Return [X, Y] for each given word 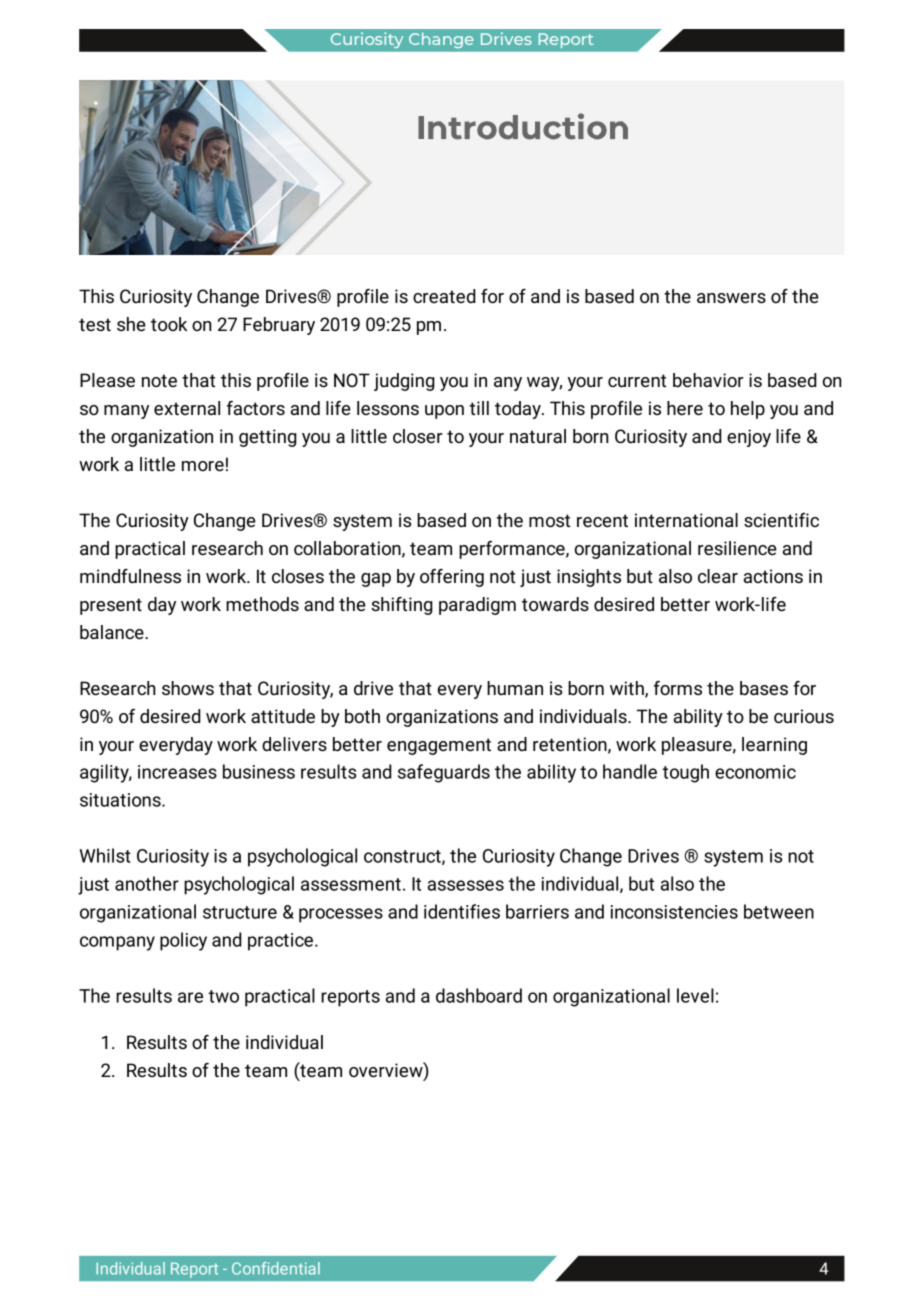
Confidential [276, 1268]
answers [731, 298]
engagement [439, 746]
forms [678, 688]
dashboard [479, 995]
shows [188, 688]
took [169, 324]
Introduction [523, 126]
